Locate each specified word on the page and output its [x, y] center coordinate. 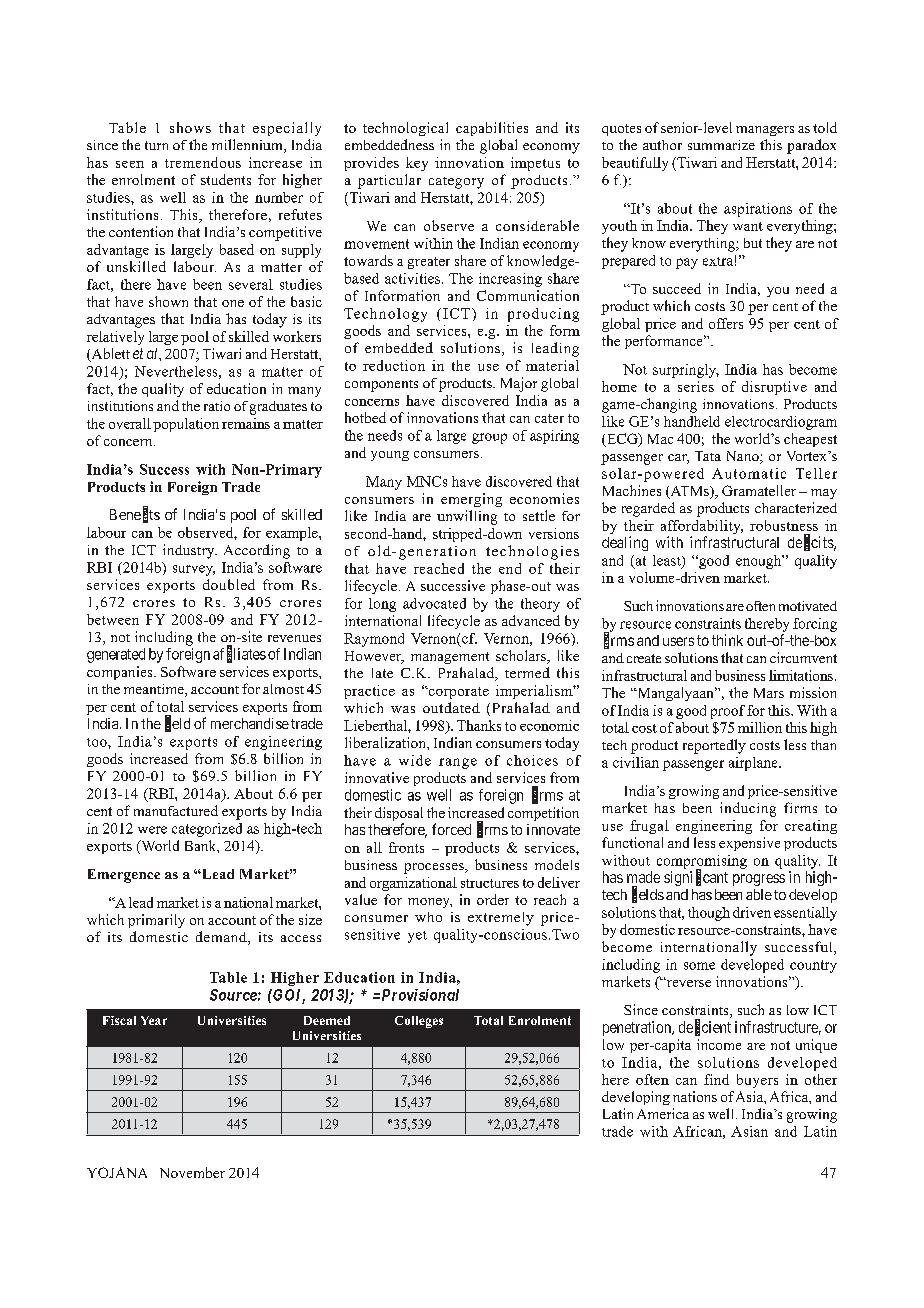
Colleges [419, 1022]
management [450, 658]
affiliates [239, 654]
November [192, 1172]
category [456, 183]
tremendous [203, 162]
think [727, 640]
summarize [721, 145]
